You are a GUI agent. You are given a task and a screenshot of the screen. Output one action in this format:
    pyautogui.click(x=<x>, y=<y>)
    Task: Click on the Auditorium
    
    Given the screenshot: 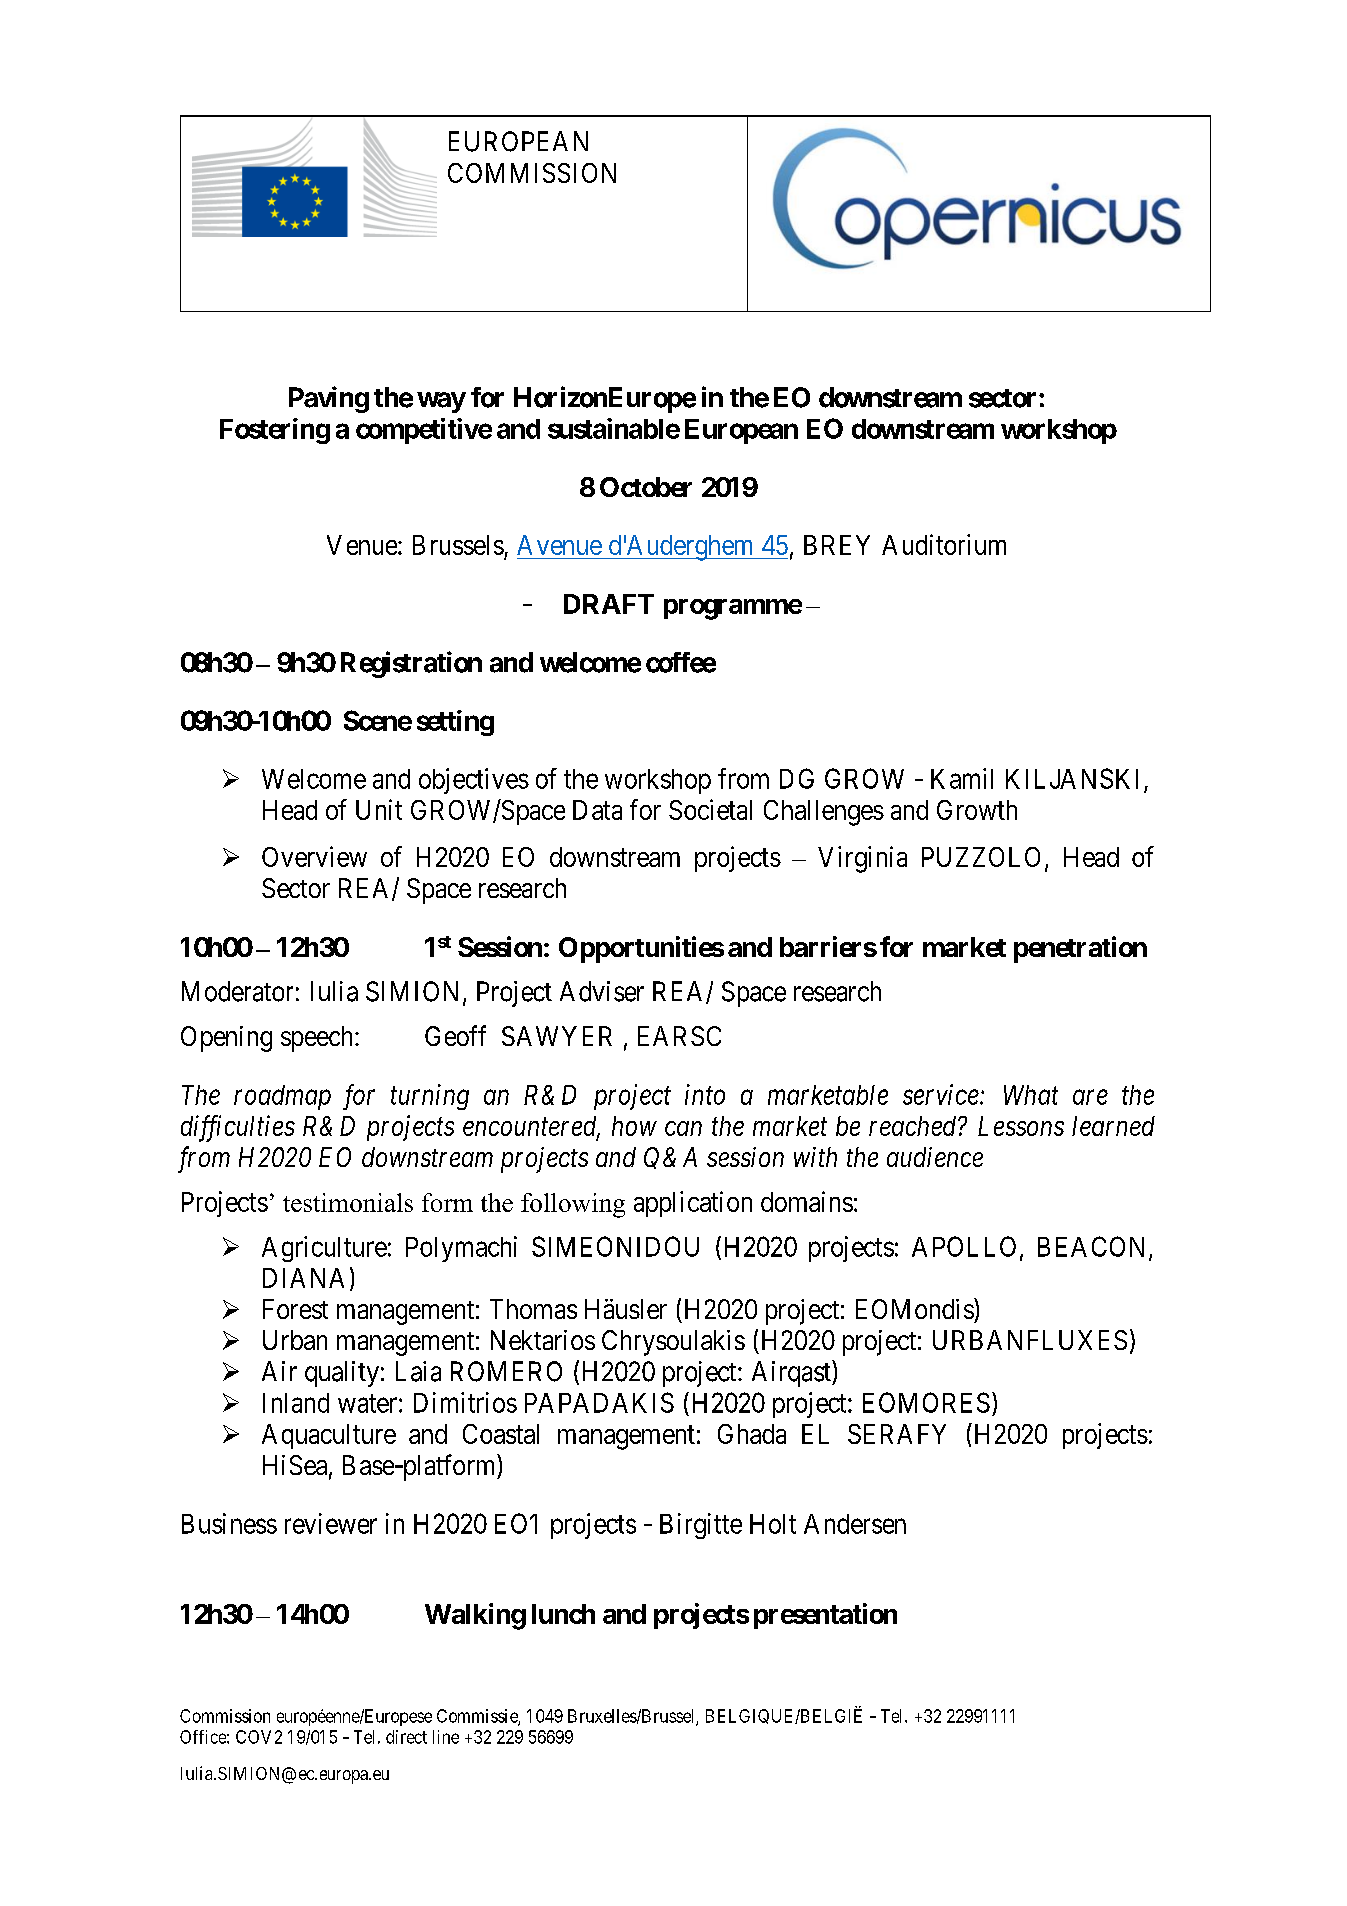 What is the action you would take?
    pyautogui.click(x=944, y=544)
